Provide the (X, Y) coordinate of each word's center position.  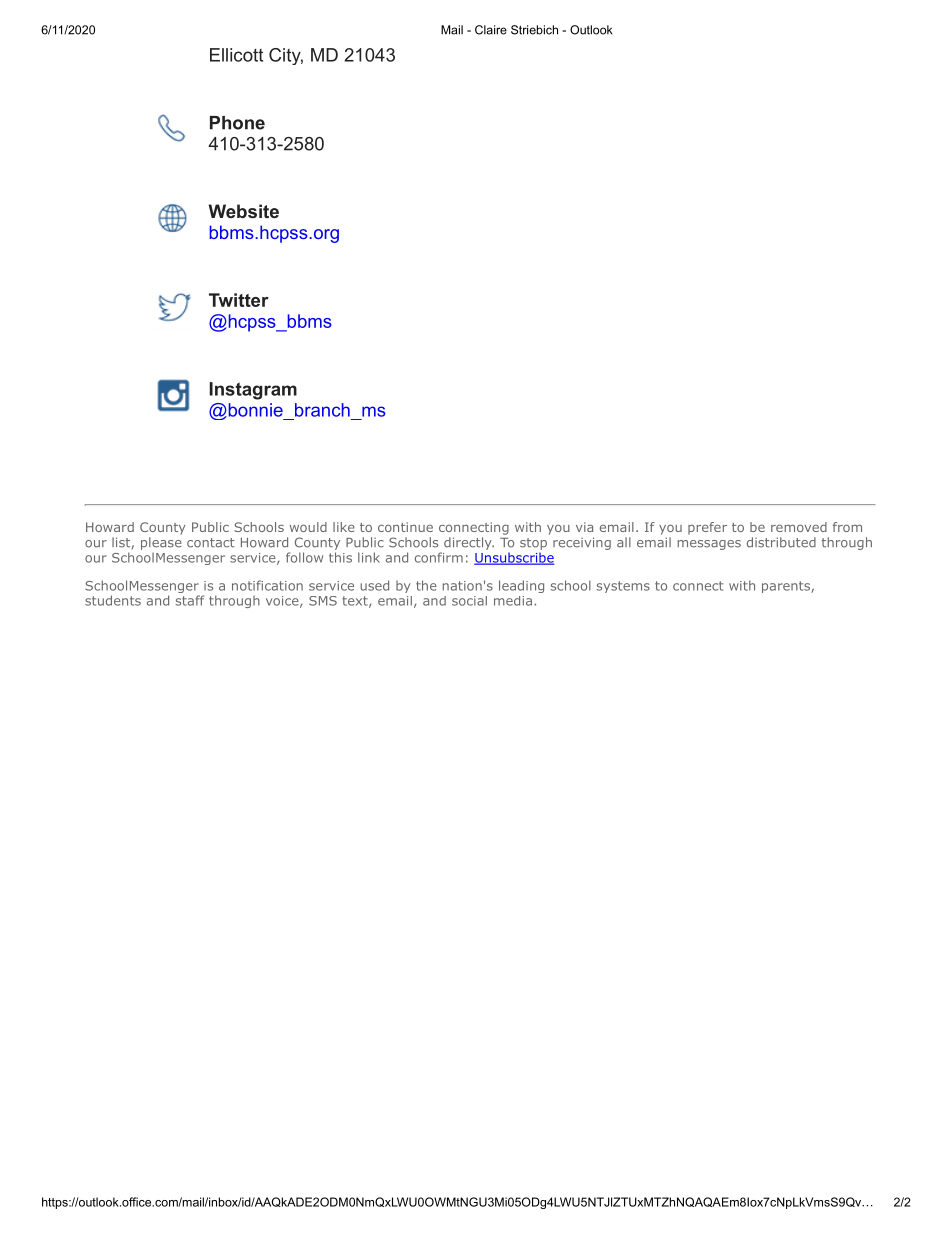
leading (521, 586)
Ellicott (236, 55)
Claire (491, 30)
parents (787, 587)
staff (190, 600)
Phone (237, 123)
